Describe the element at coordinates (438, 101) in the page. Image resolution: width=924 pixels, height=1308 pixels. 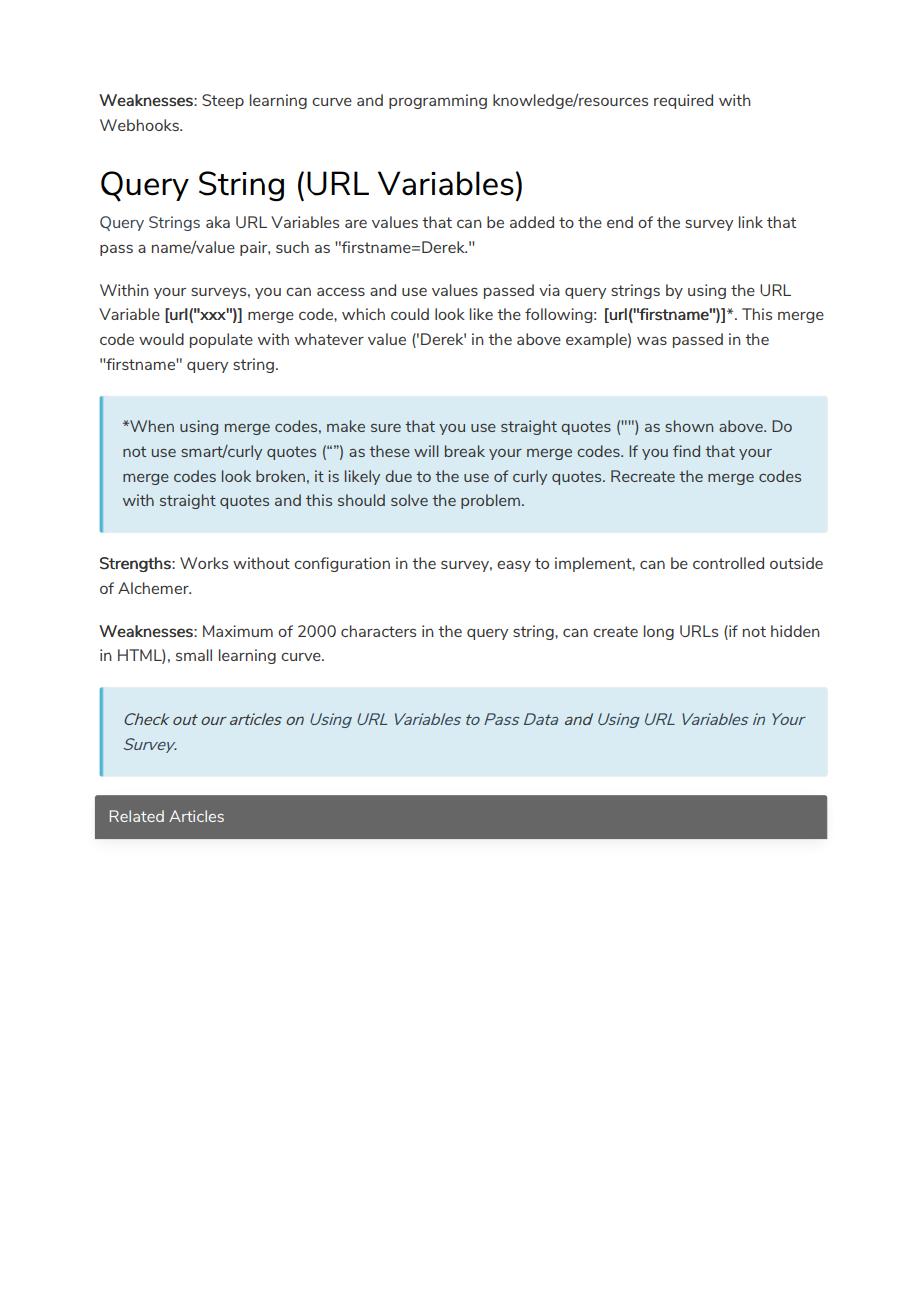
I see `programming` at that location.
